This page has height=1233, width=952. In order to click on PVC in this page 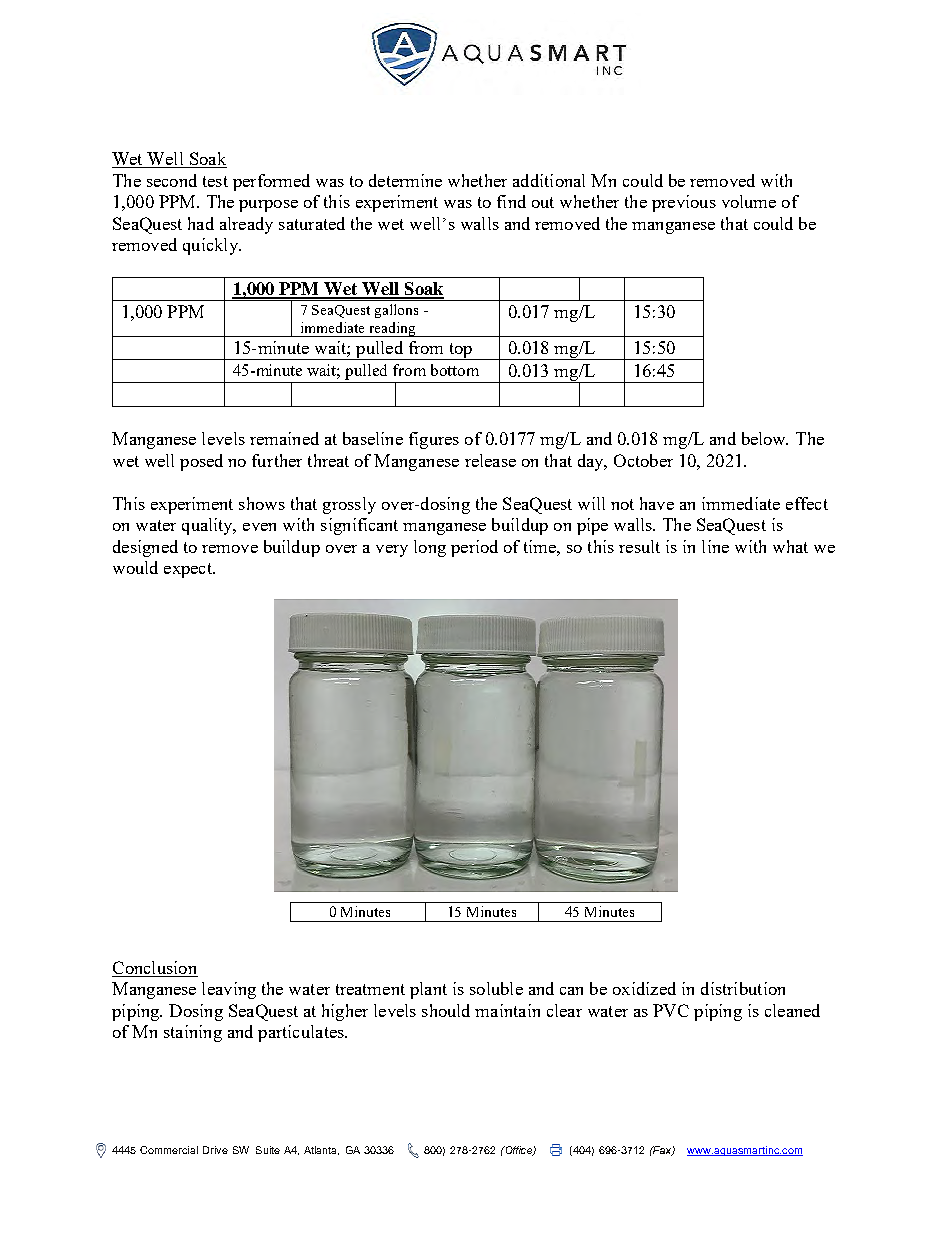, I will do `click(671, 1010)`.
